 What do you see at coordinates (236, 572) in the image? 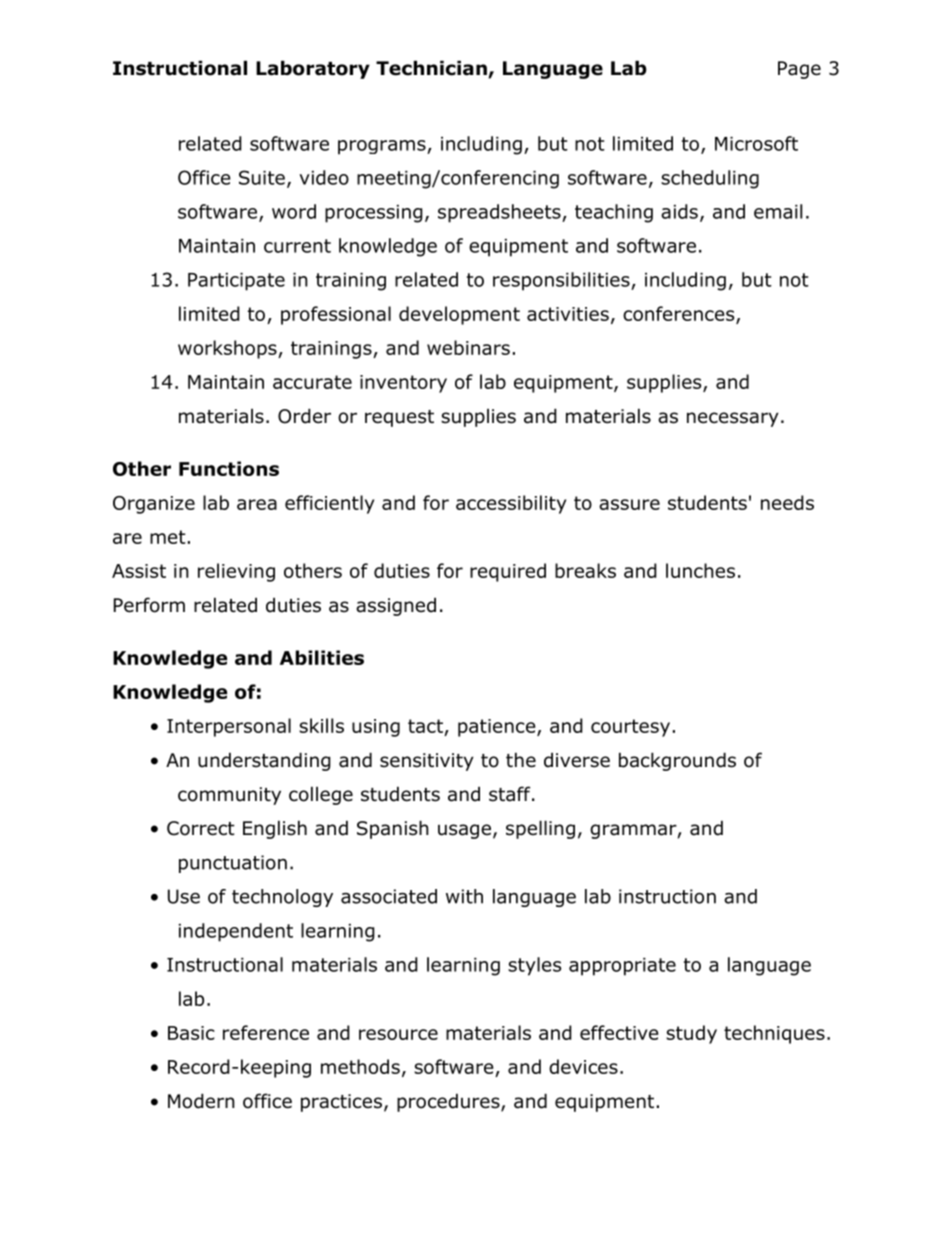
I see `relieving` at bounding box center [236, 572].
